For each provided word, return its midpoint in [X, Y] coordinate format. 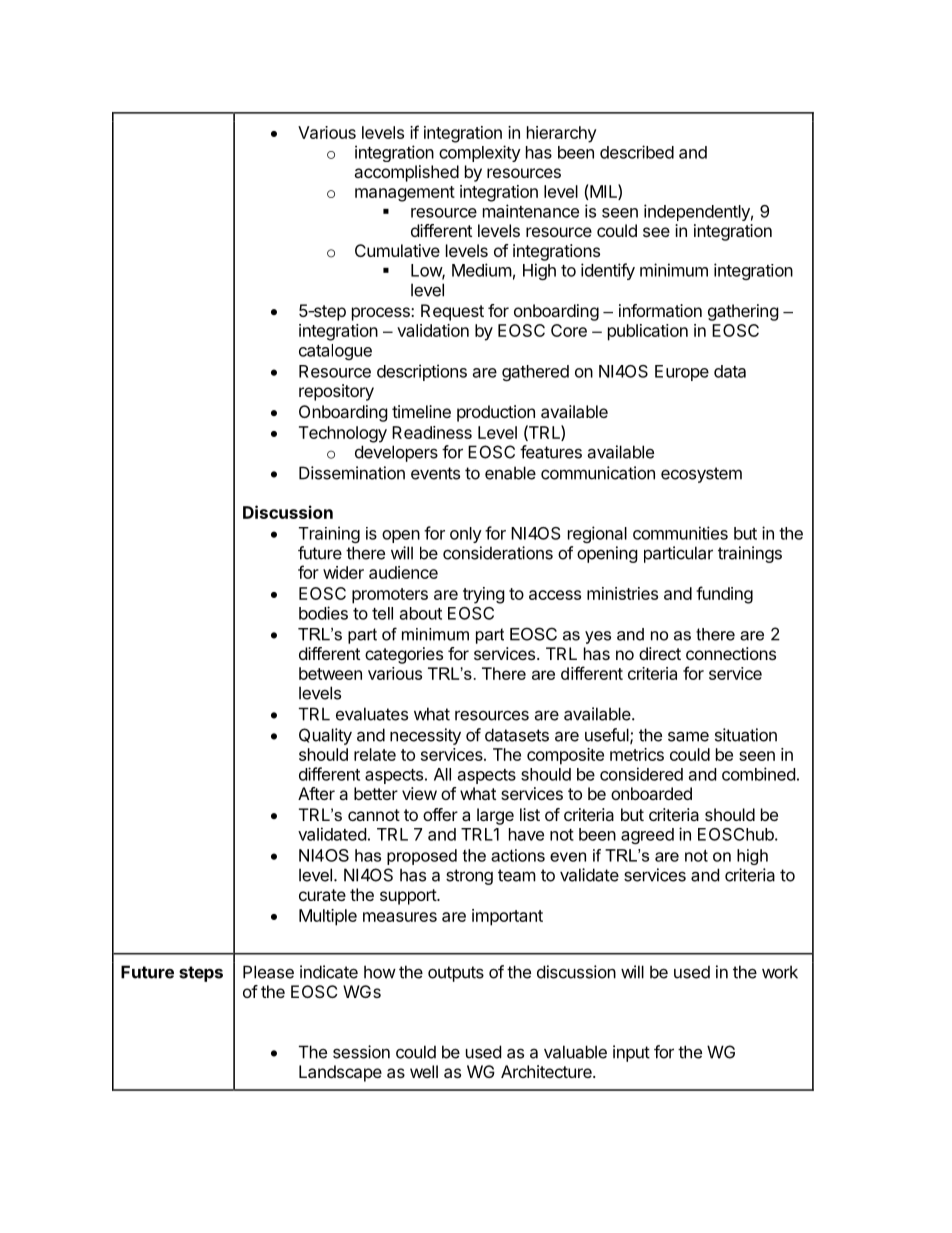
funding [724, 595]
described [637, 152]
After [316, 793]
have [526, 834]
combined [758, 774]
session [361, 1052]
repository [336, 392]
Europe [682, 373]
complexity [480, 153]
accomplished [406, 173]
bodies [323, 613]
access [555, 595]
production [496, 413]
